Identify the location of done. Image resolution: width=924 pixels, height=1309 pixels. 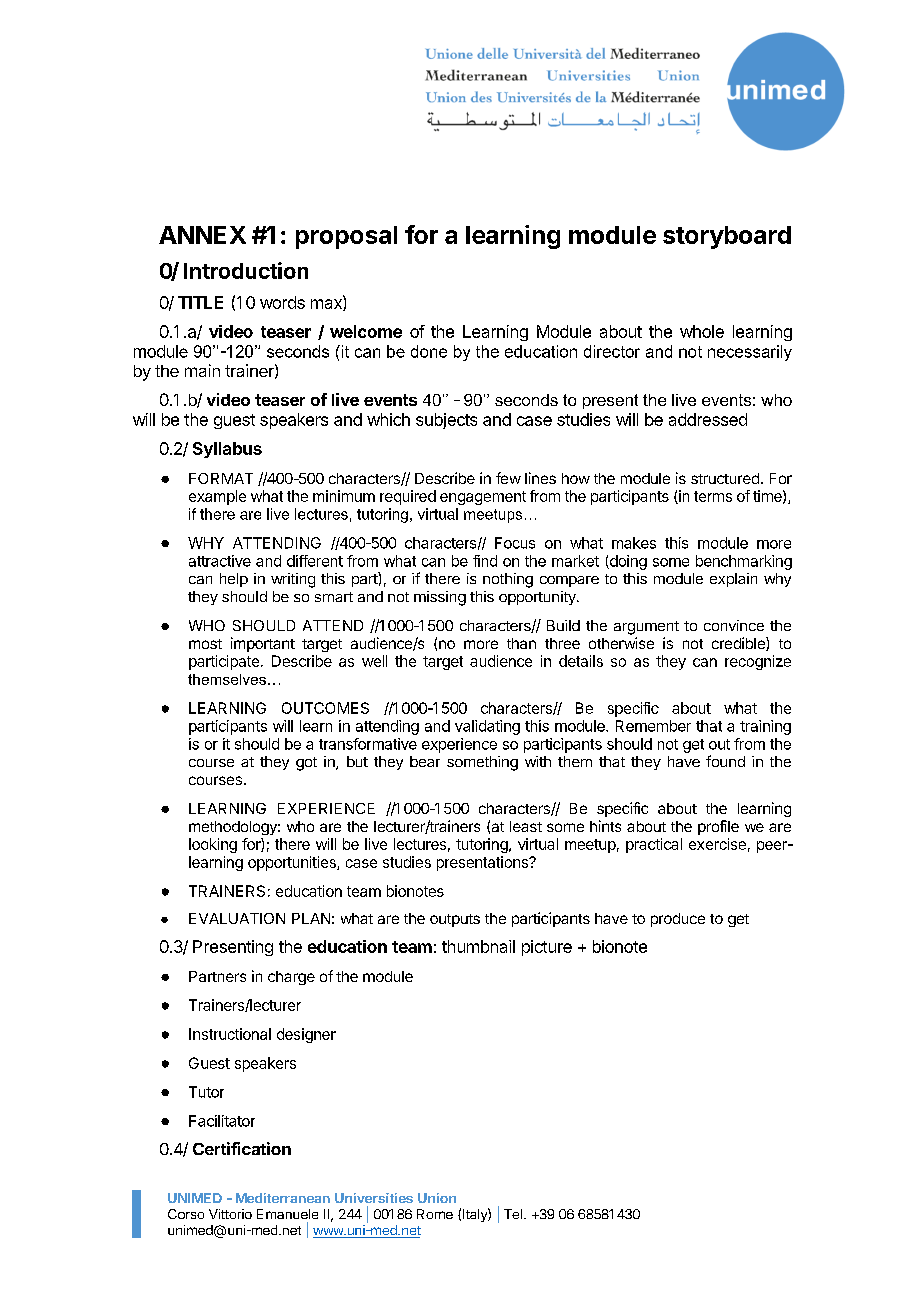
(429, 351).
